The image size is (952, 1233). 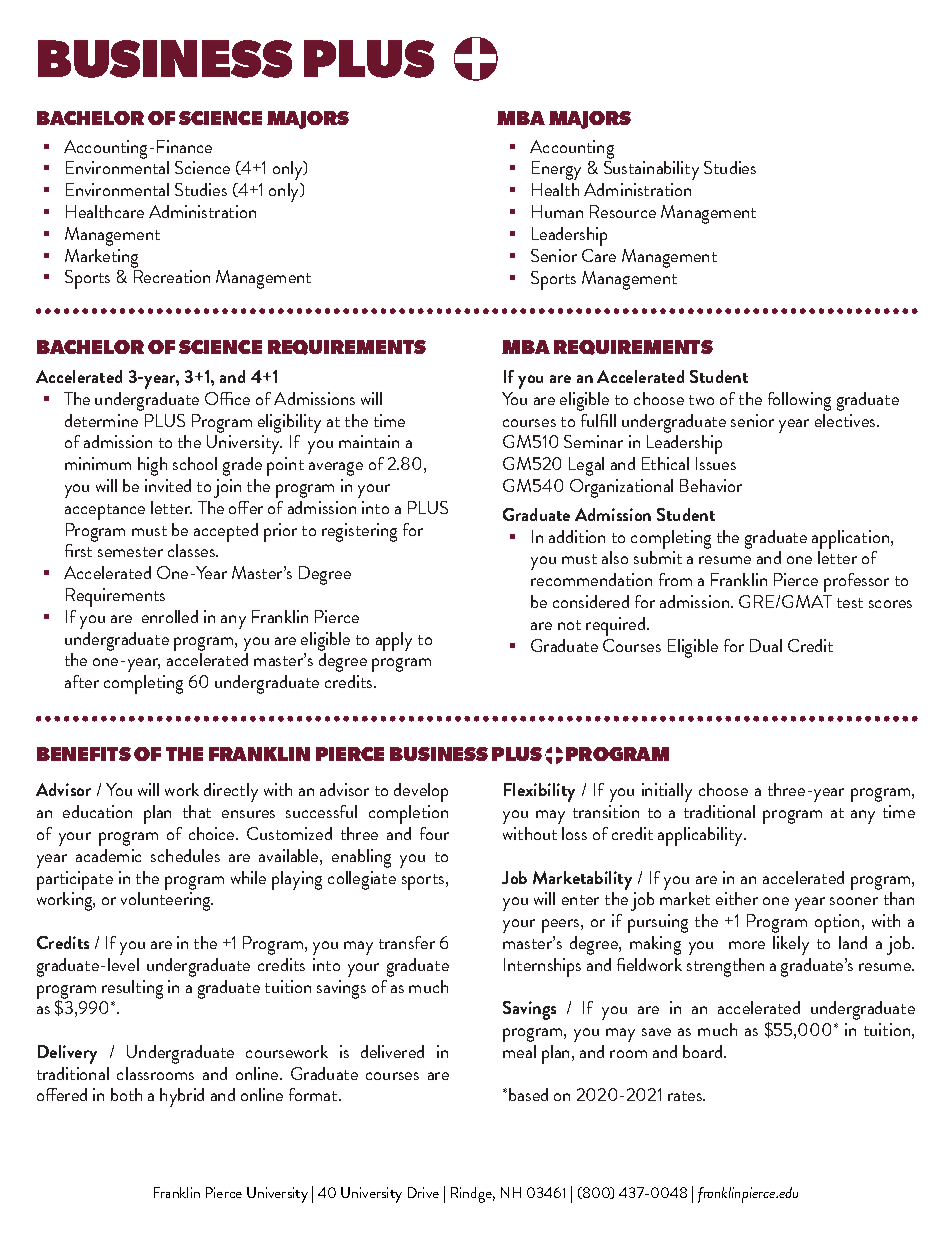 What do you see at coordinates (557, 211) in the document?
I see `Human` at bounding box center [557, 211].
